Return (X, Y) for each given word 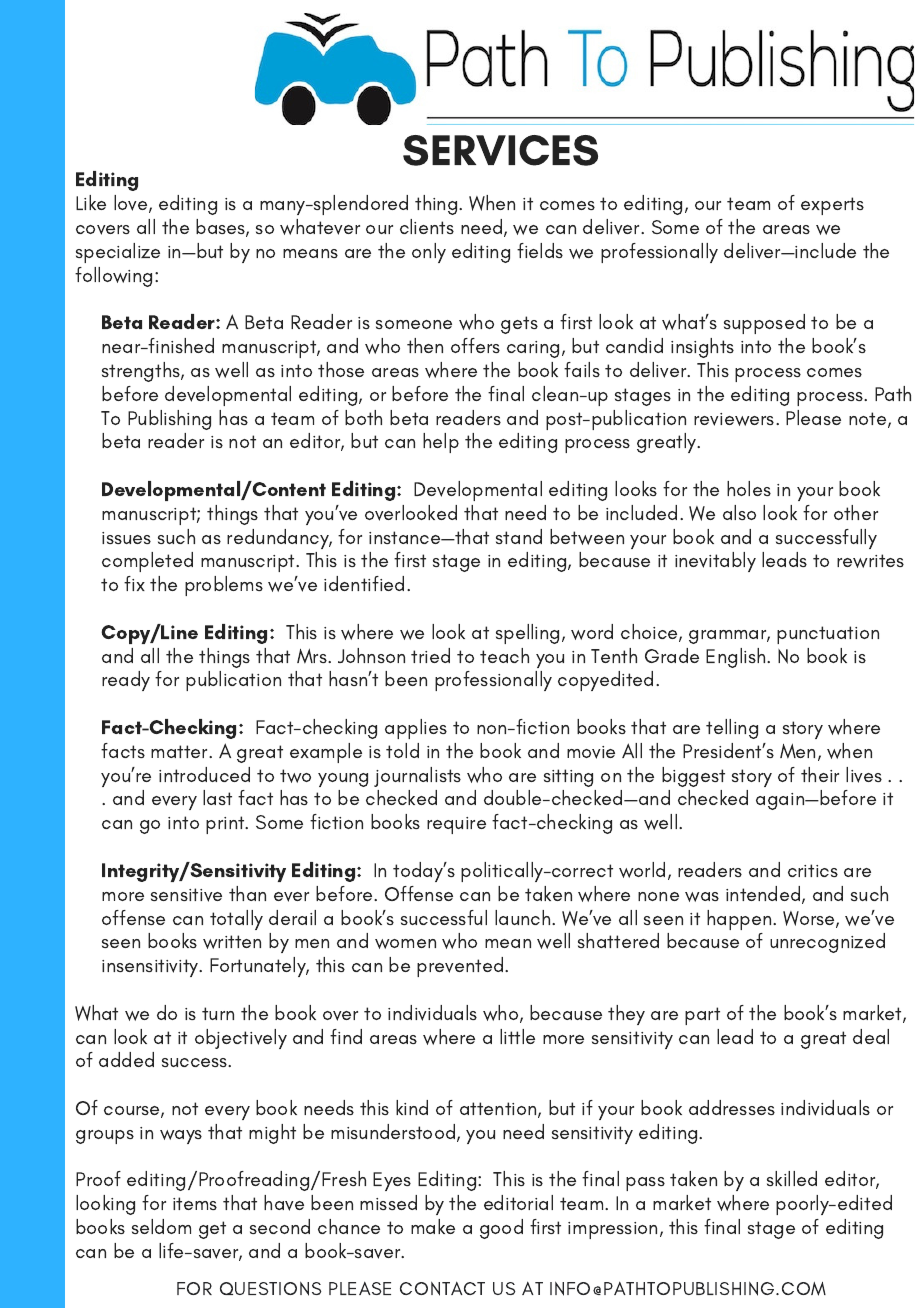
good (501, 1229)
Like (91, 202)
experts (832, 206)
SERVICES (500, 150)
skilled (792, 1178)
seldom (161, 1226)
